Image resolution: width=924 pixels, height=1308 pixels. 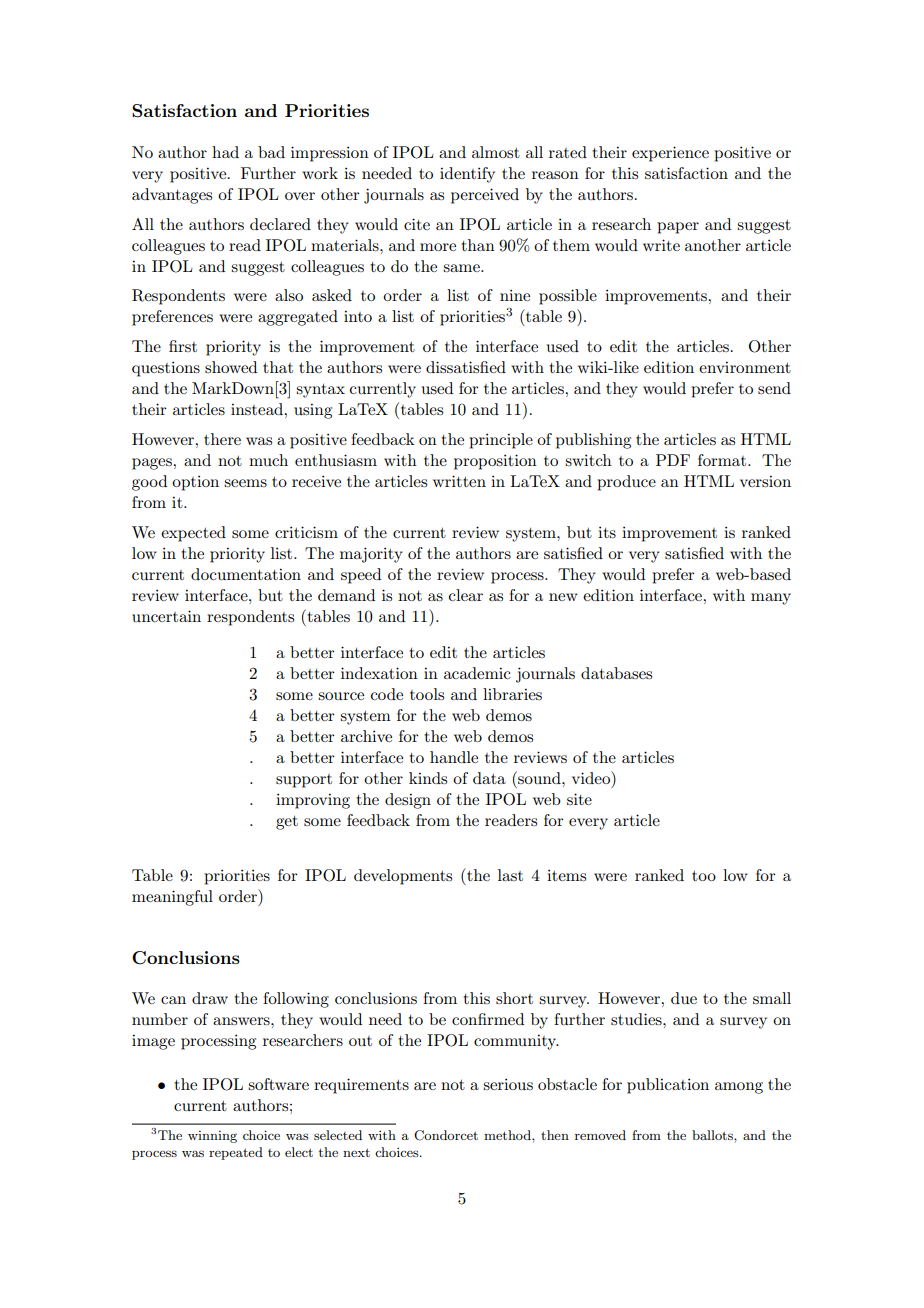 What do you see at coordinates (225, 152) in the document?
I see `had` at bounding box center [225, 152].
